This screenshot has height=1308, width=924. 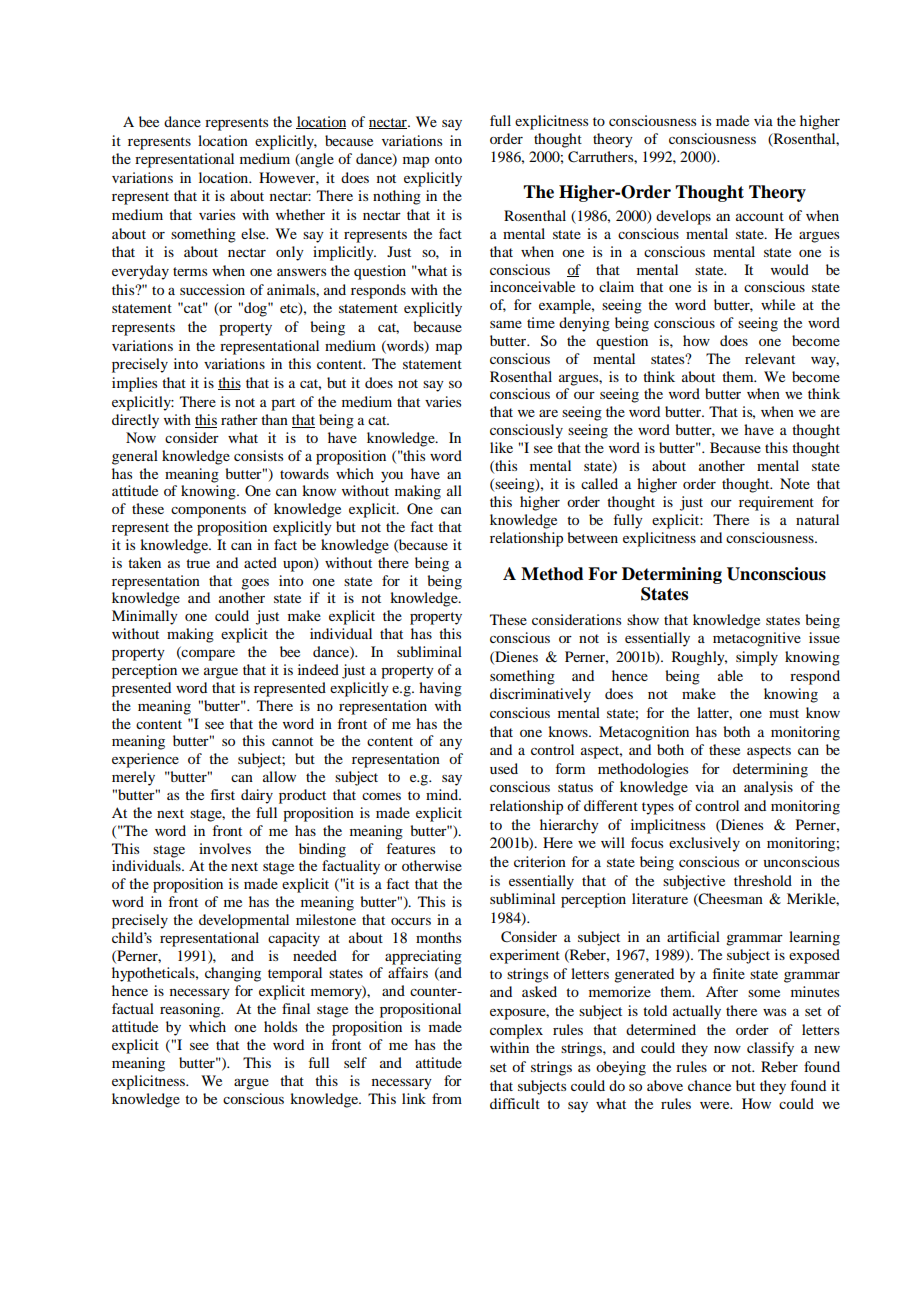 I want to click on else, so click(x=254, y=233).
